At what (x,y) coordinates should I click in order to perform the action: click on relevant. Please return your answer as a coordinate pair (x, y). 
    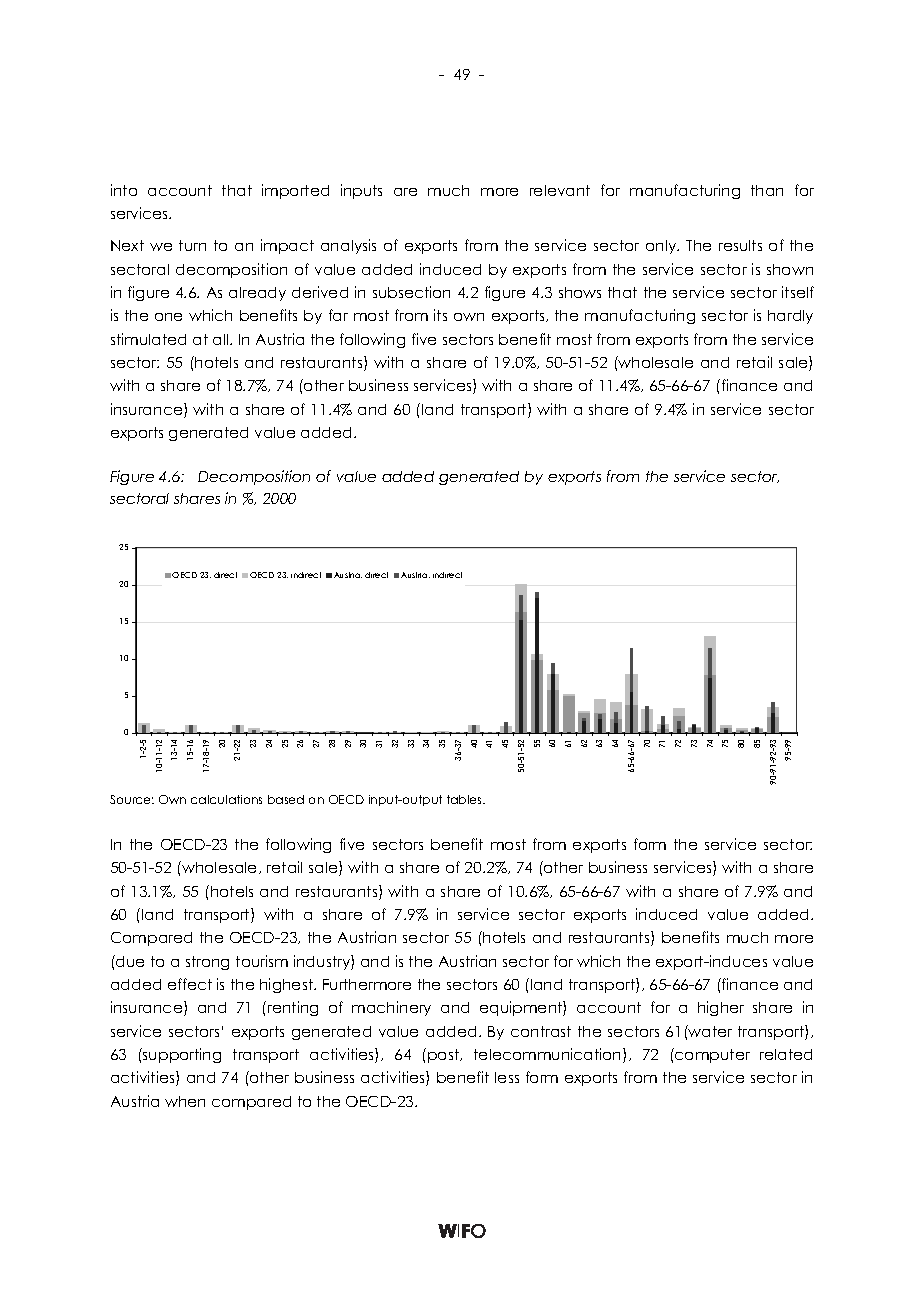
    Looking at the image, I should click on (560, 190).
